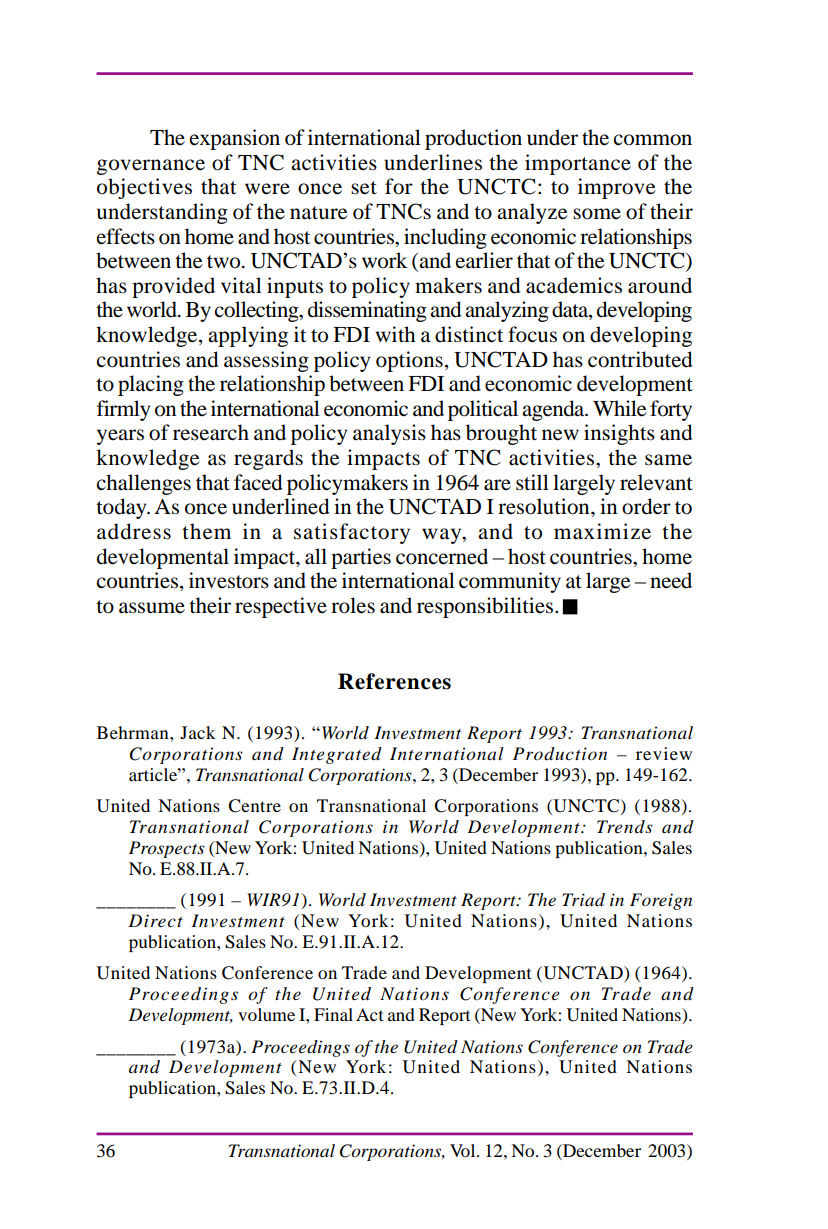 Image resolution: width=828 pixels, height=1229 pixels. What do you see at coordinates (602, 531) in the screenshot?
I see `maximize` at bounding box center [602, 531].
